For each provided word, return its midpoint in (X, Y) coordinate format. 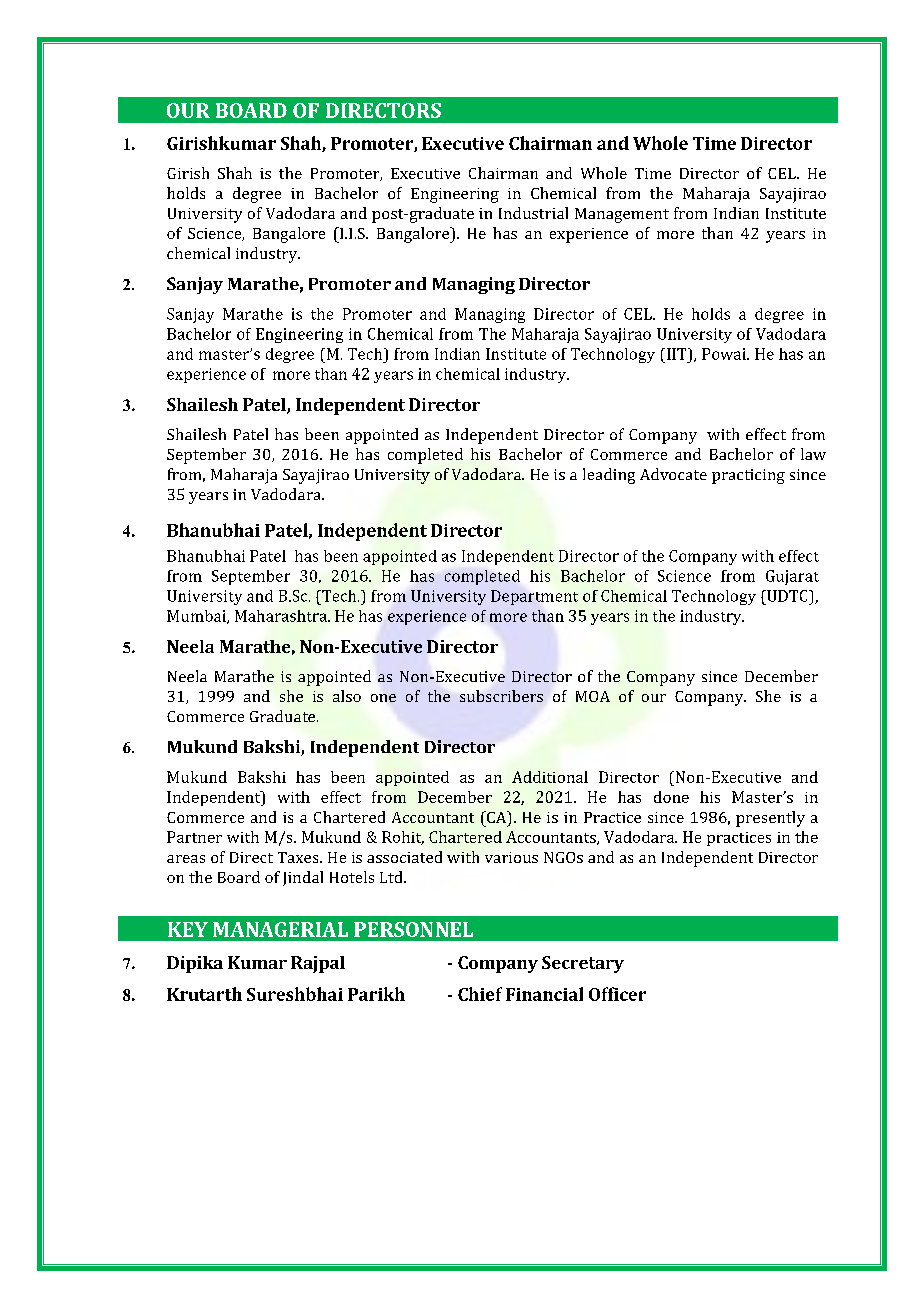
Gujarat (792, 577)
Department (534, 597)
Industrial (533, 213)
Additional (550, 777)
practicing (748, 476)
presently (770, 819)
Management (622, 215)
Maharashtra (282, 616)
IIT (676, 354)
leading (609, 476)
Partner (194, 837)
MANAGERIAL (280, 929)
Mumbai (197, 617)
